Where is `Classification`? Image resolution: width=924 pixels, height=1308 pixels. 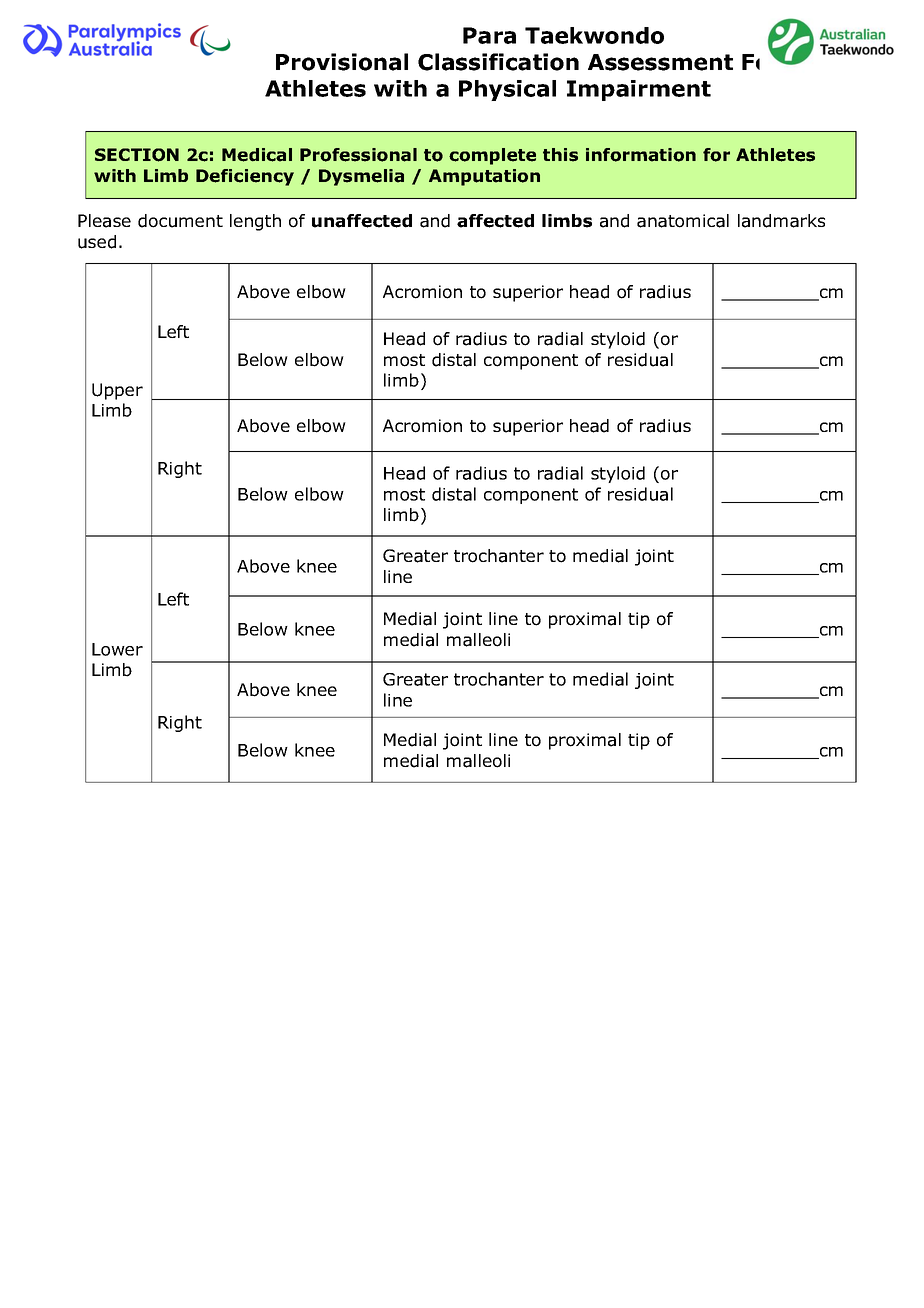
Classification is located at coordinates (498, 62).
